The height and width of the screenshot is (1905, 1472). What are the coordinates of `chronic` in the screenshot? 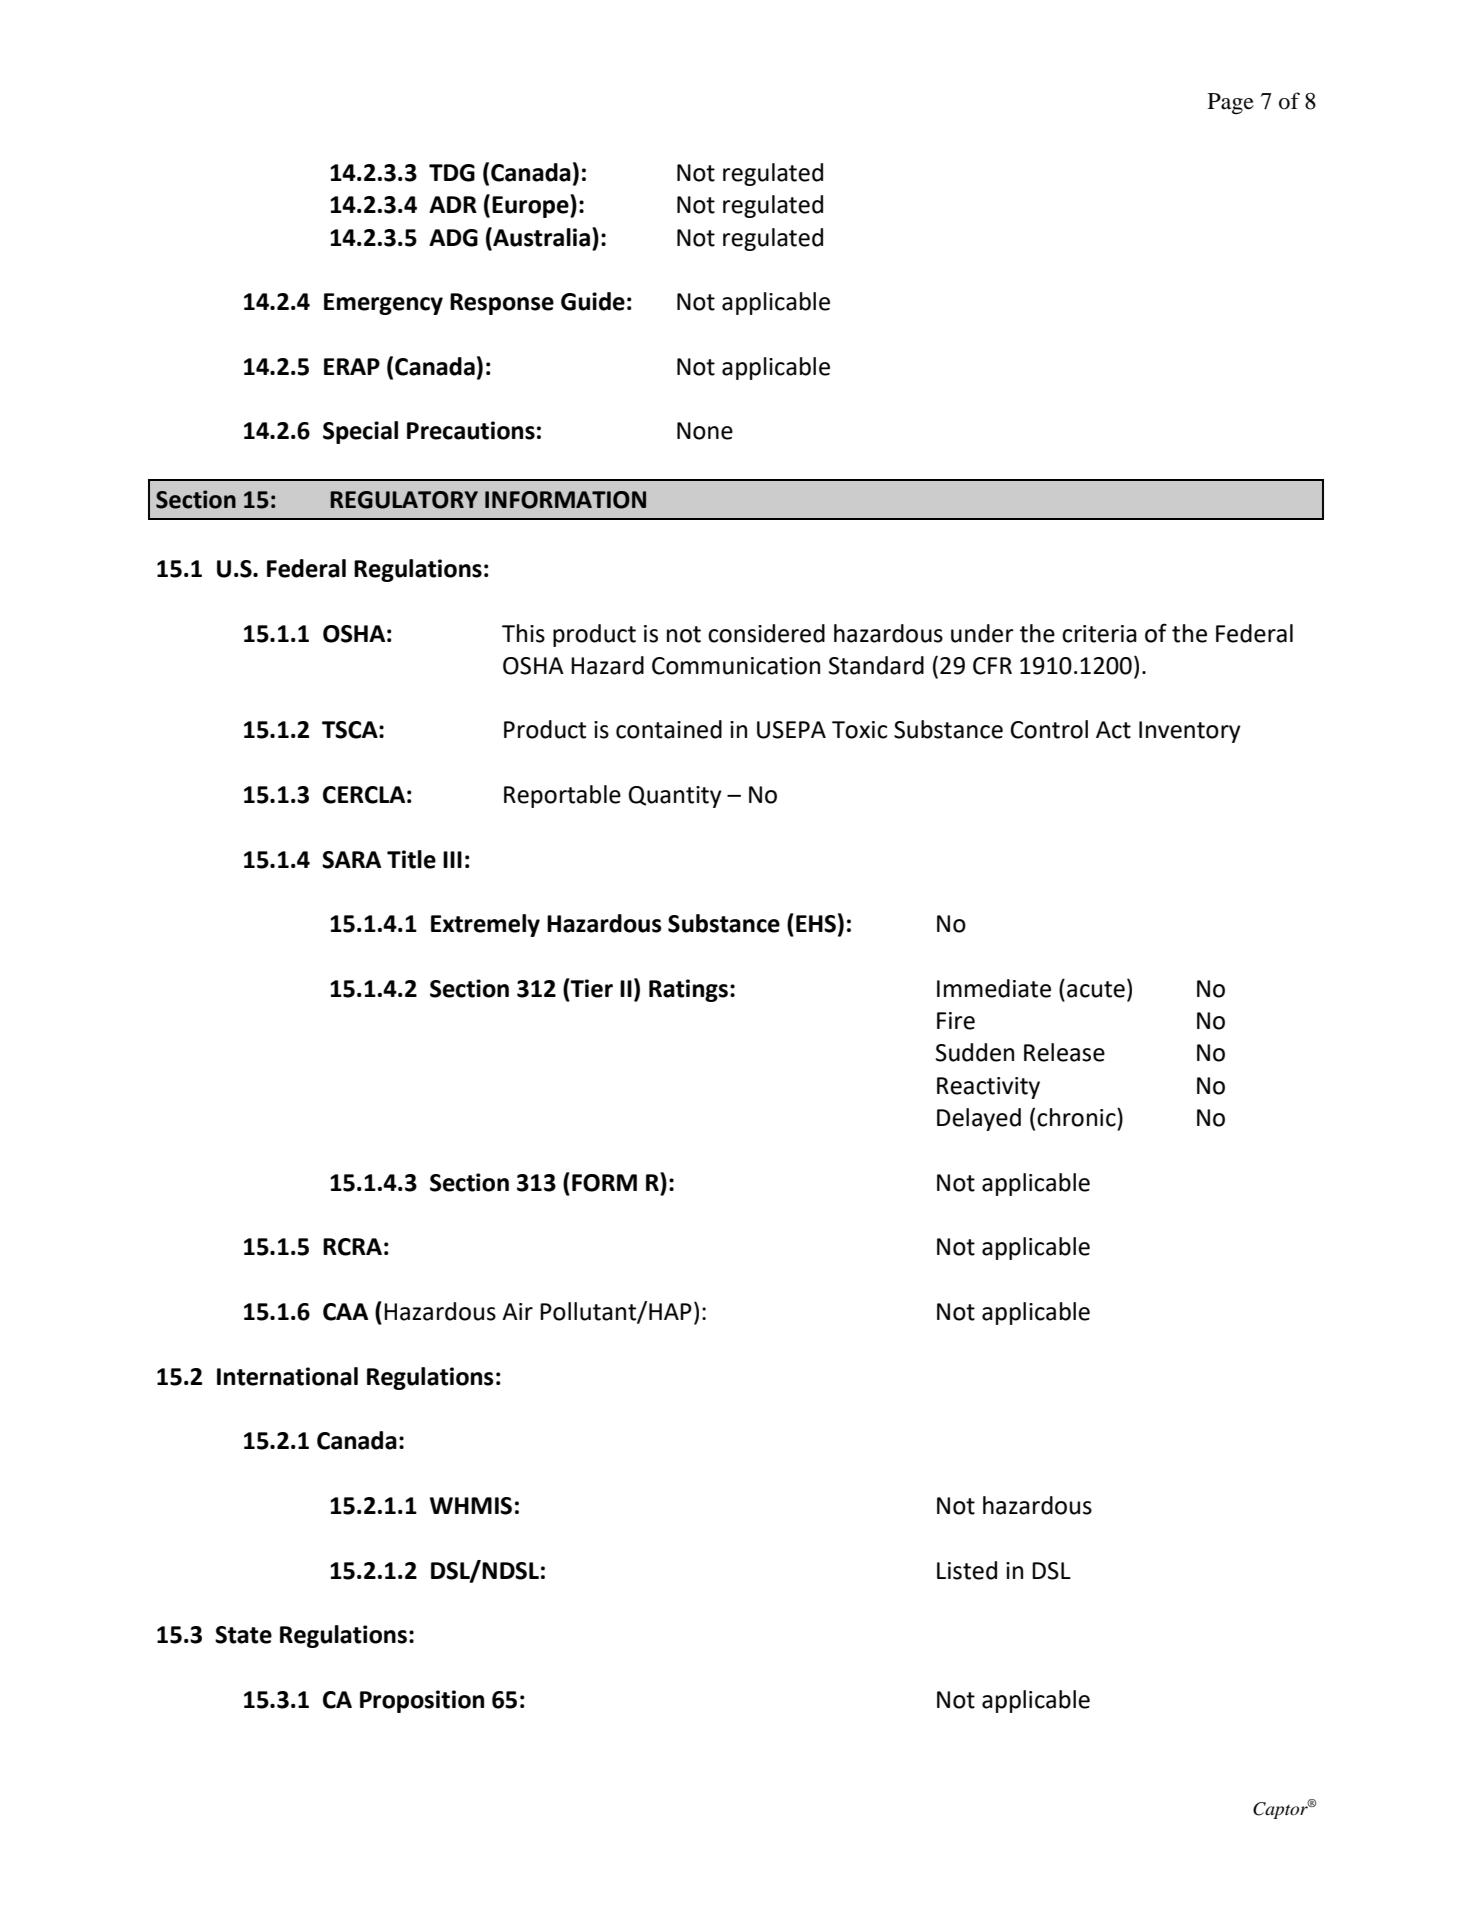 It's located at (1077, 1117).
